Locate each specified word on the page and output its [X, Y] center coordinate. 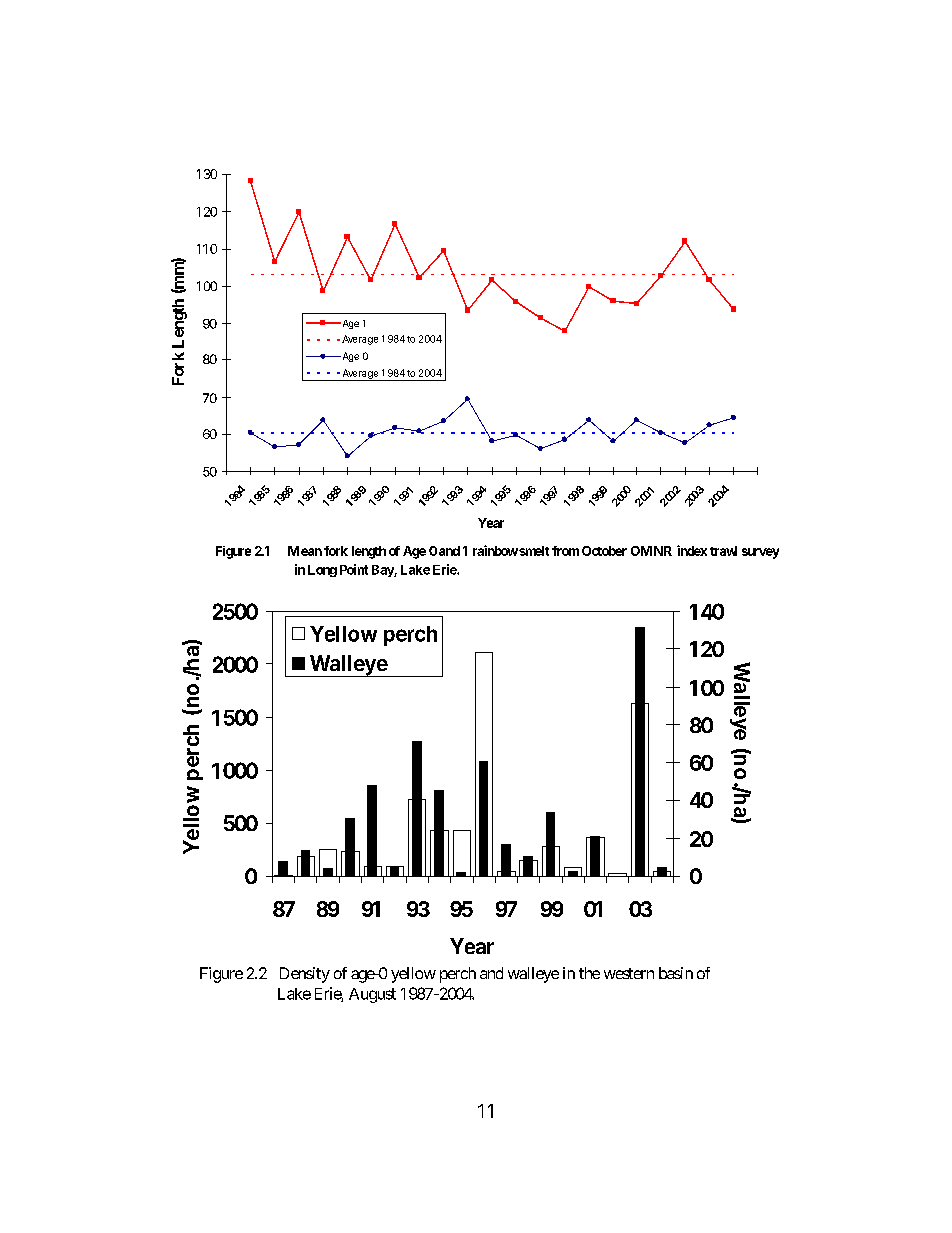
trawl [723, 551]
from [565, 551]
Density [305, 975]
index [692, 550]
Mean [305, 551]
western [629, 973]
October [604, 551]
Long [322, 571]
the [589, 973]
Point [354, 569]
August [372, 995]
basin [676, 973]
